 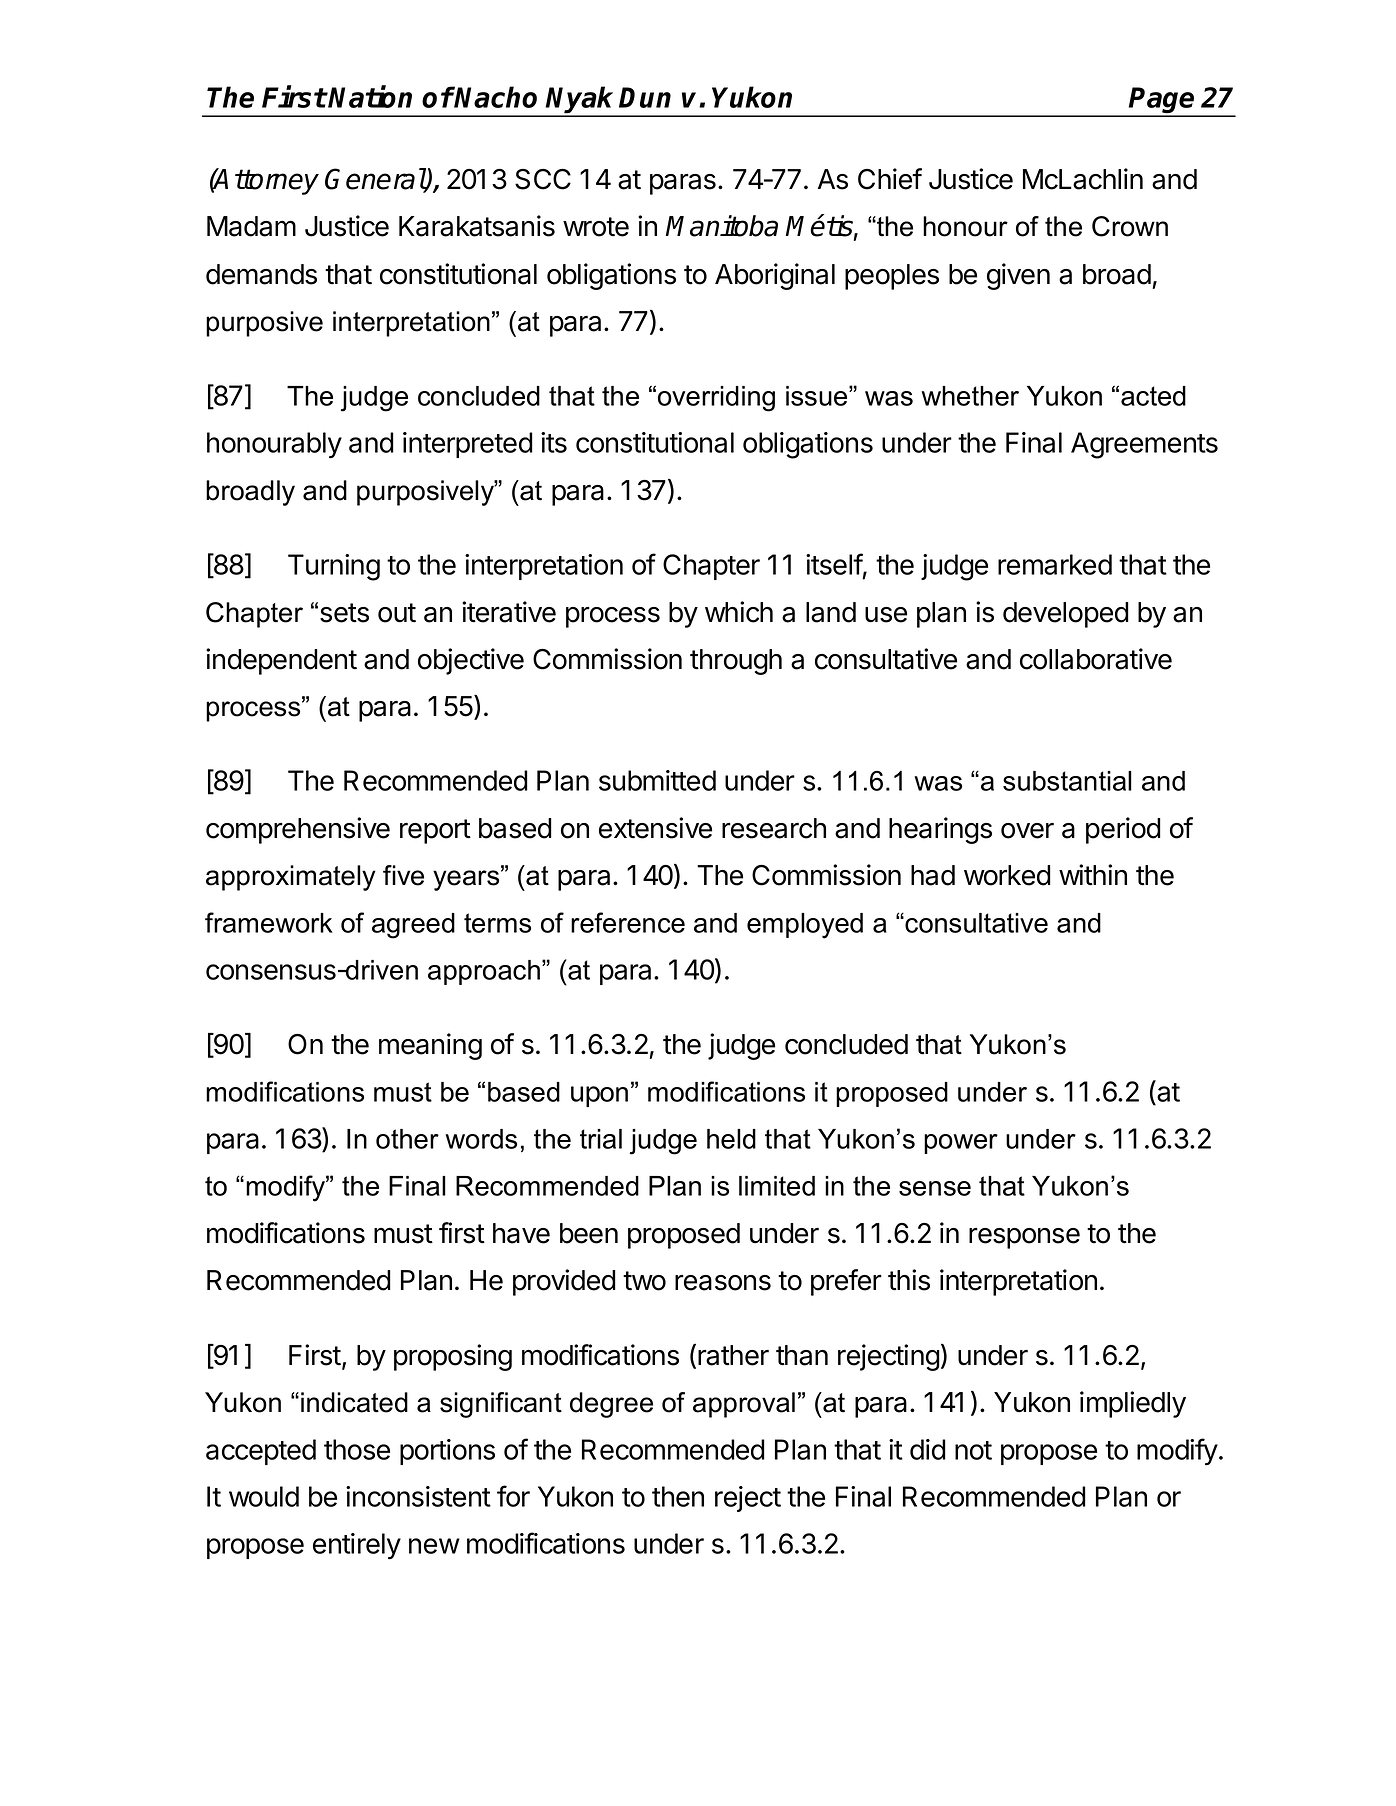 What do you see at coordinates (1163, 101) in the screenshot?
I see `Page` at bounding box center [1163, 101].
